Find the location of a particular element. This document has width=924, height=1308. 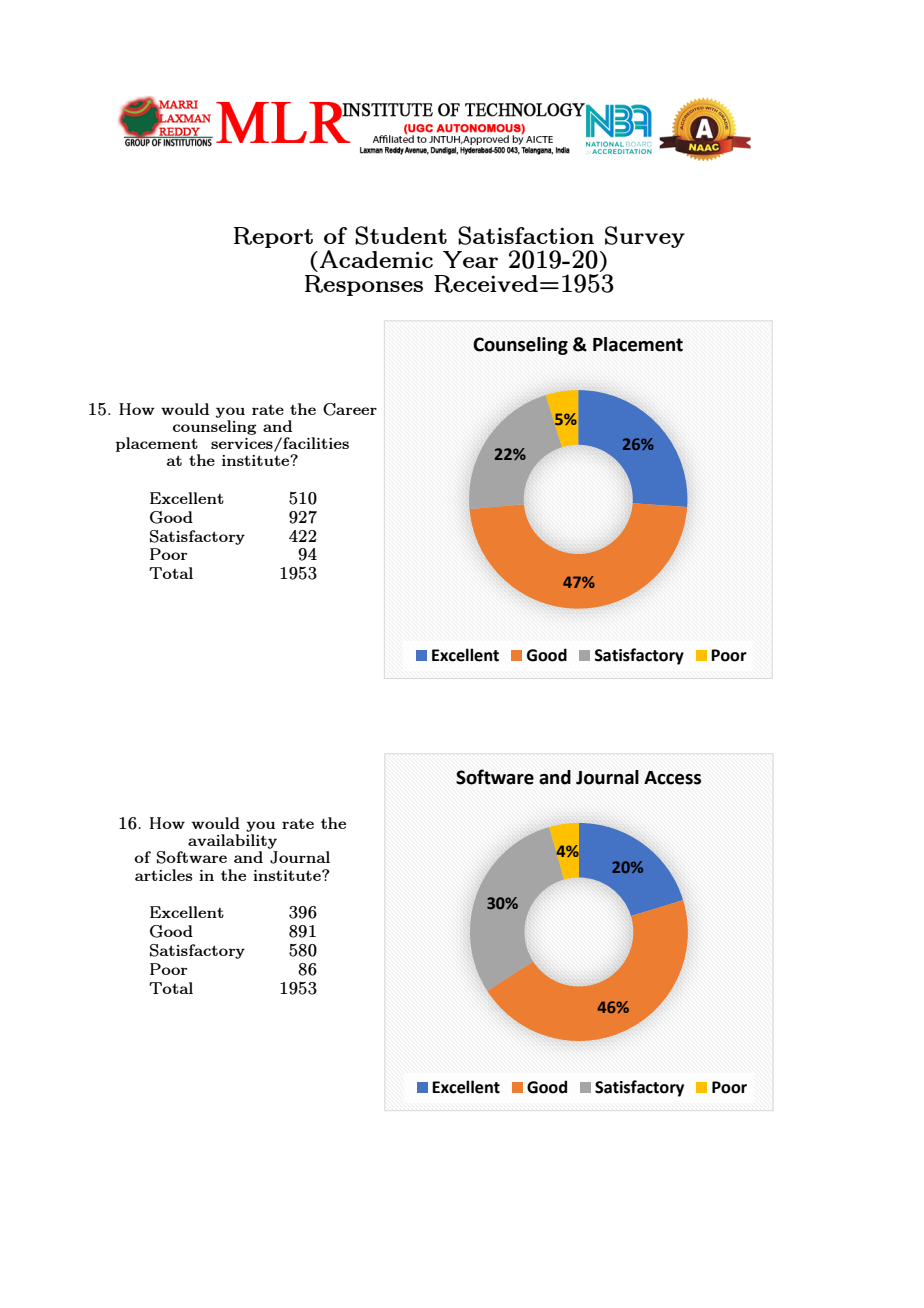

Student is located at coordinates (401, 235).
